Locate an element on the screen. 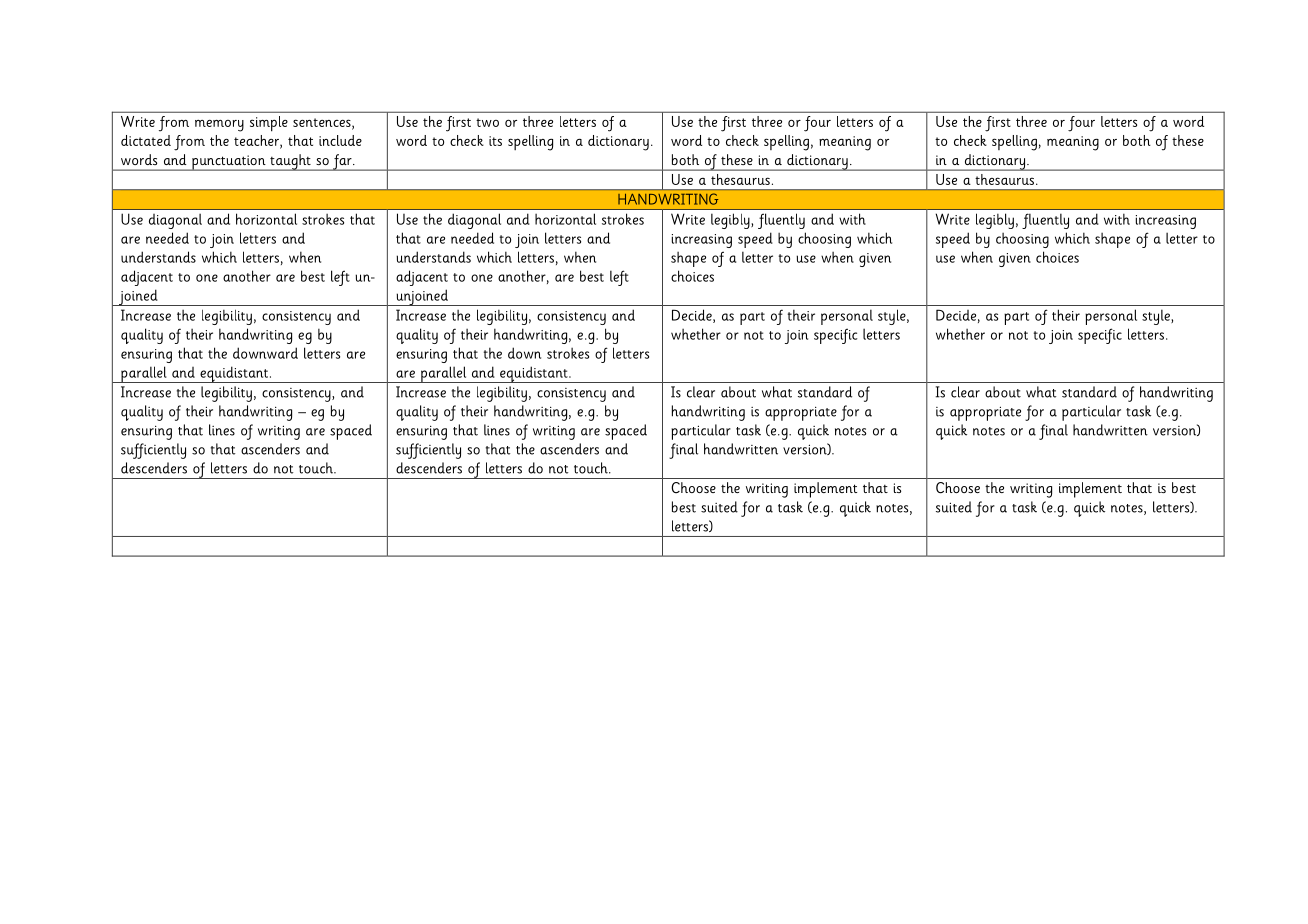 The width and height of the screenshot is (1308, 924). two is located at coordinates (487, 122).
